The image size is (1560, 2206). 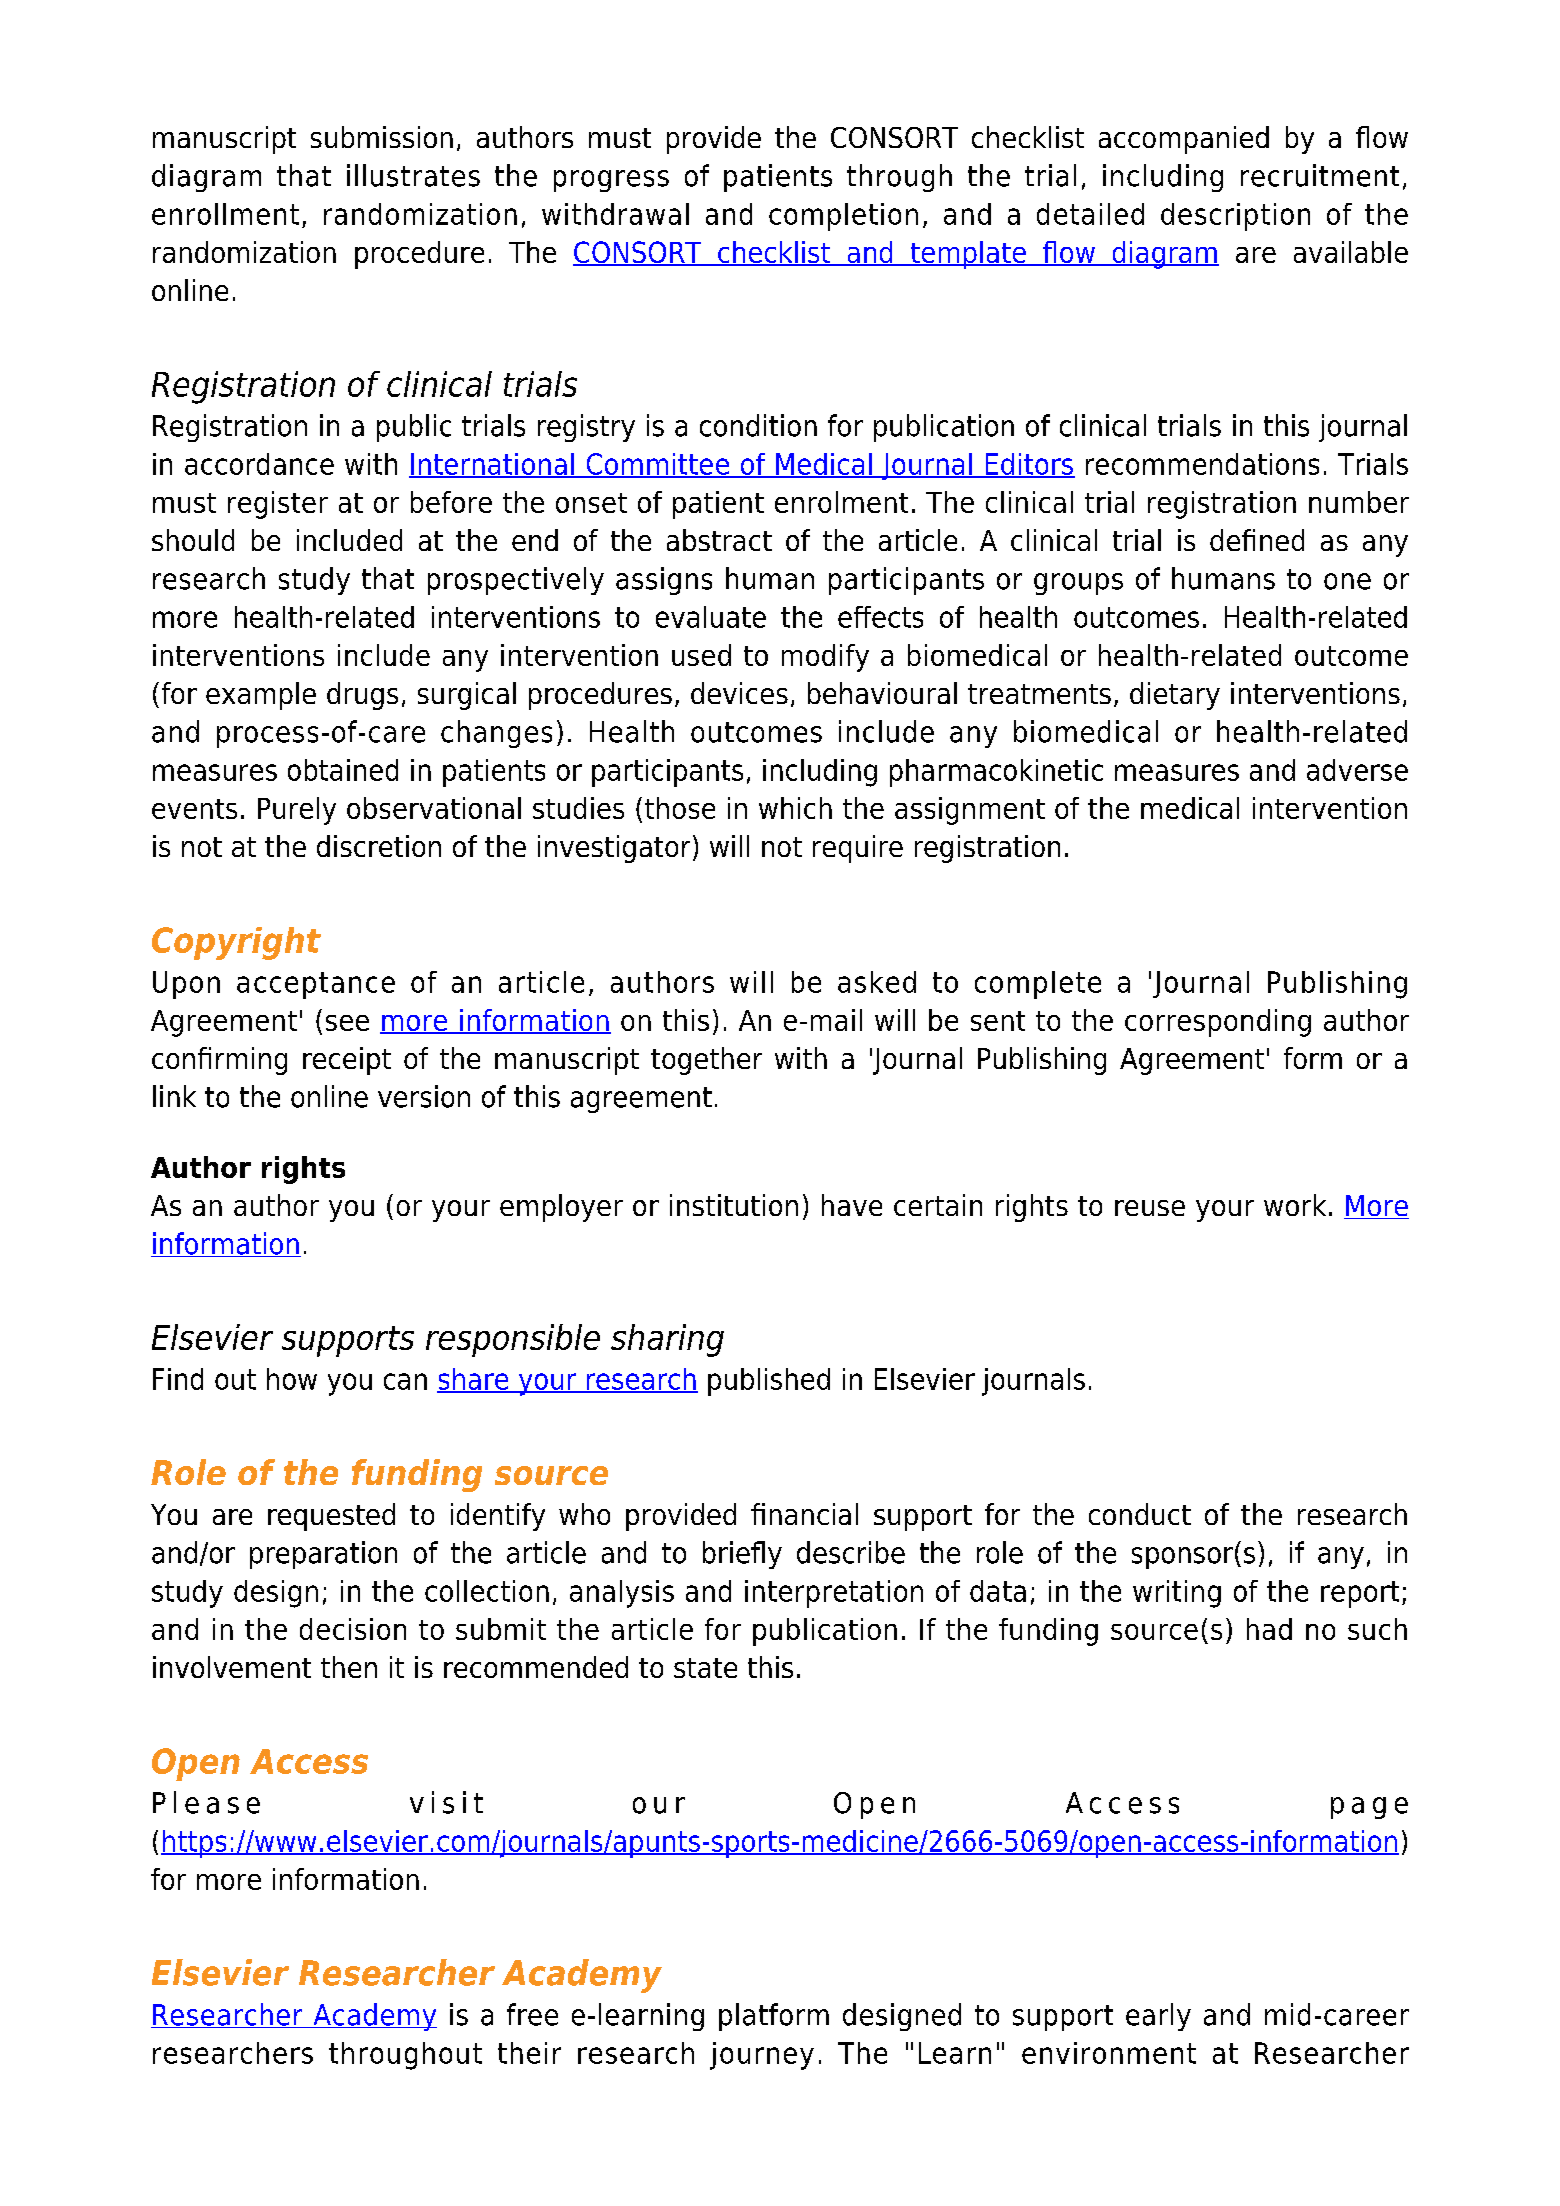 What do you see at coordinates (1140, 1514) in the page?
I see `conduct` at bounding box center [1140, 1514].
